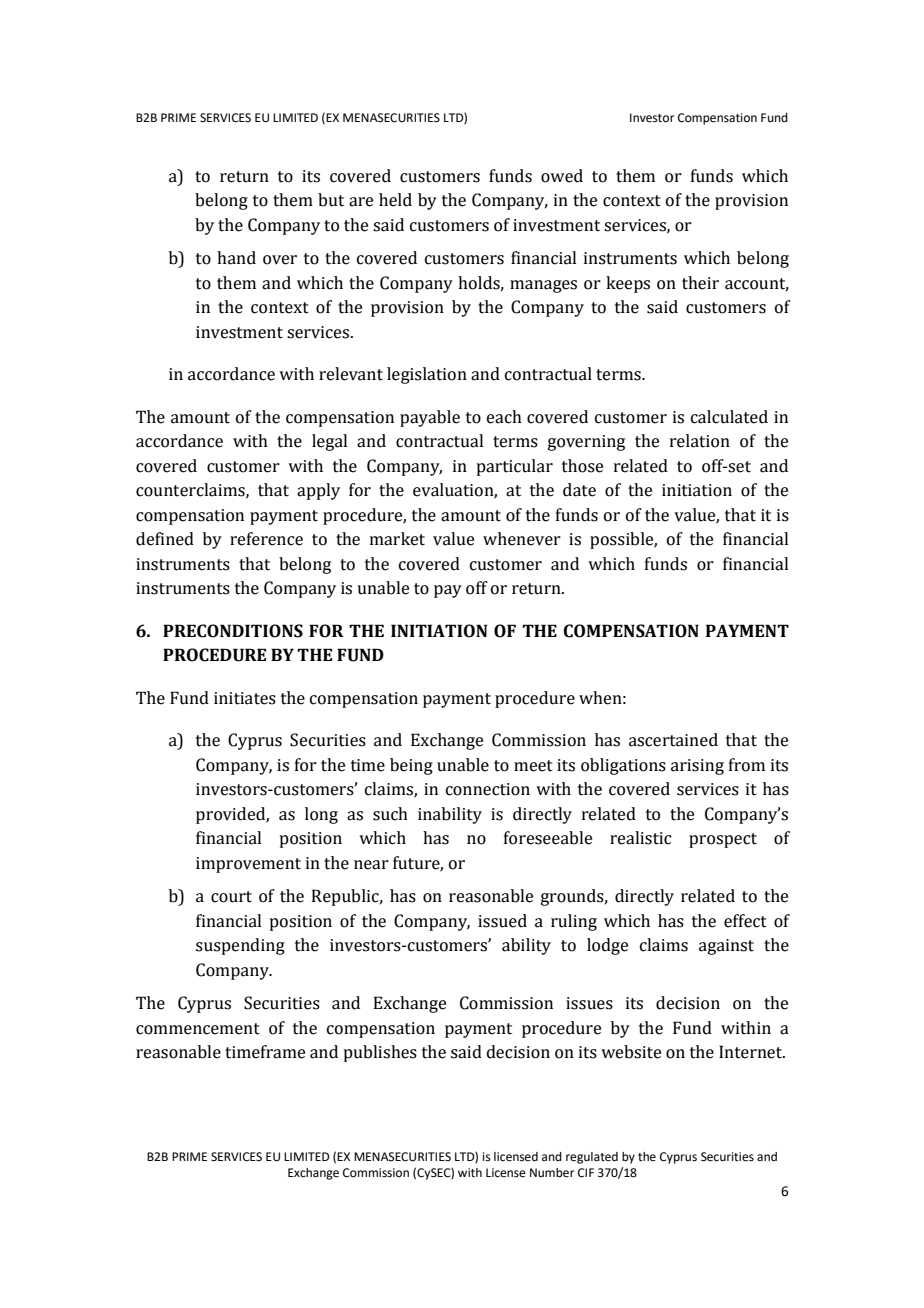 The width and height of the screenshot is (924, 1308). What do you see at coordinates (236, 258) in the screenshot?
I see `hand` at bounding box center [236, 258].
